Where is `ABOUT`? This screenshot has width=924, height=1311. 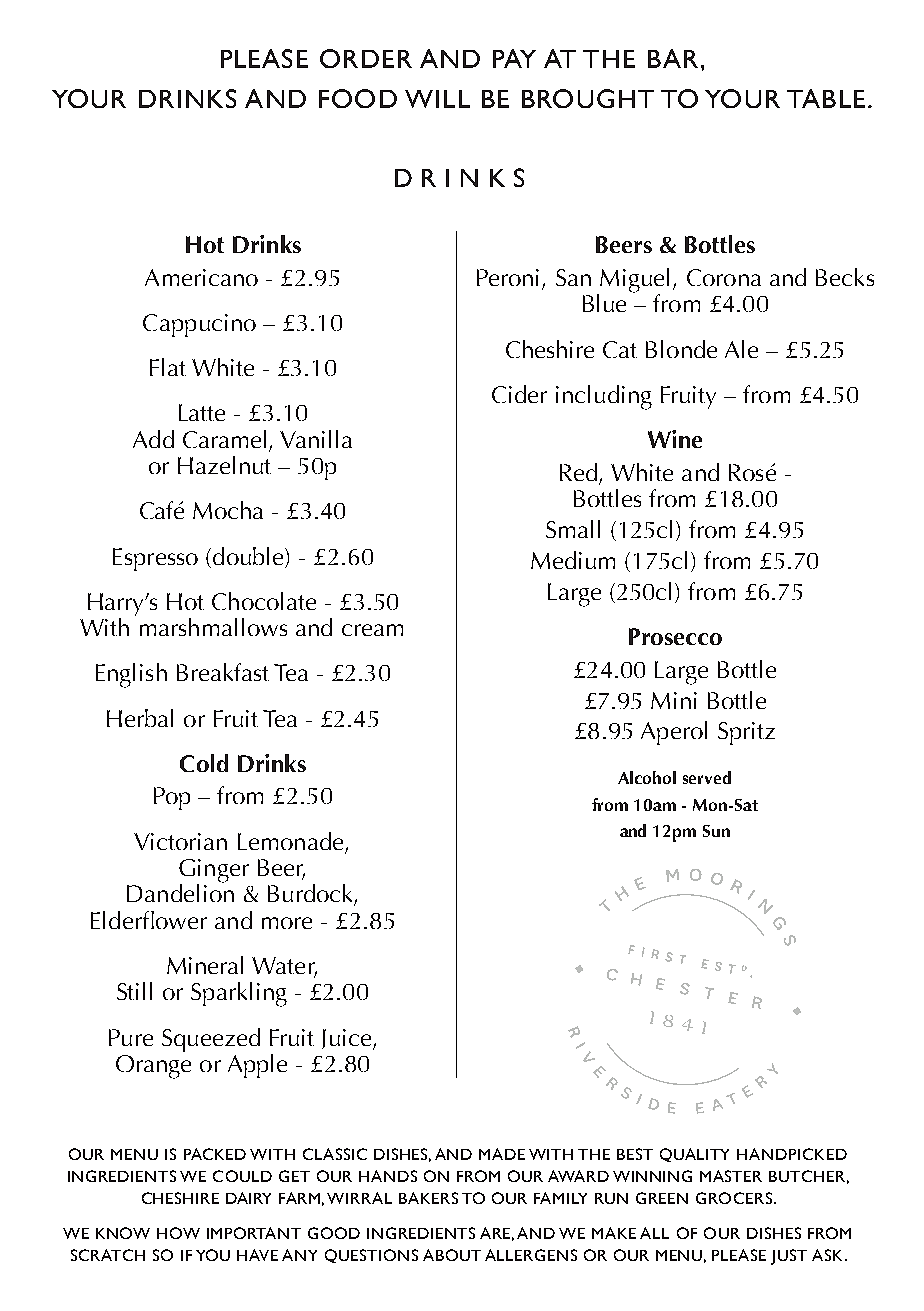
ABOUT is located at coordinates (452, 1255).
